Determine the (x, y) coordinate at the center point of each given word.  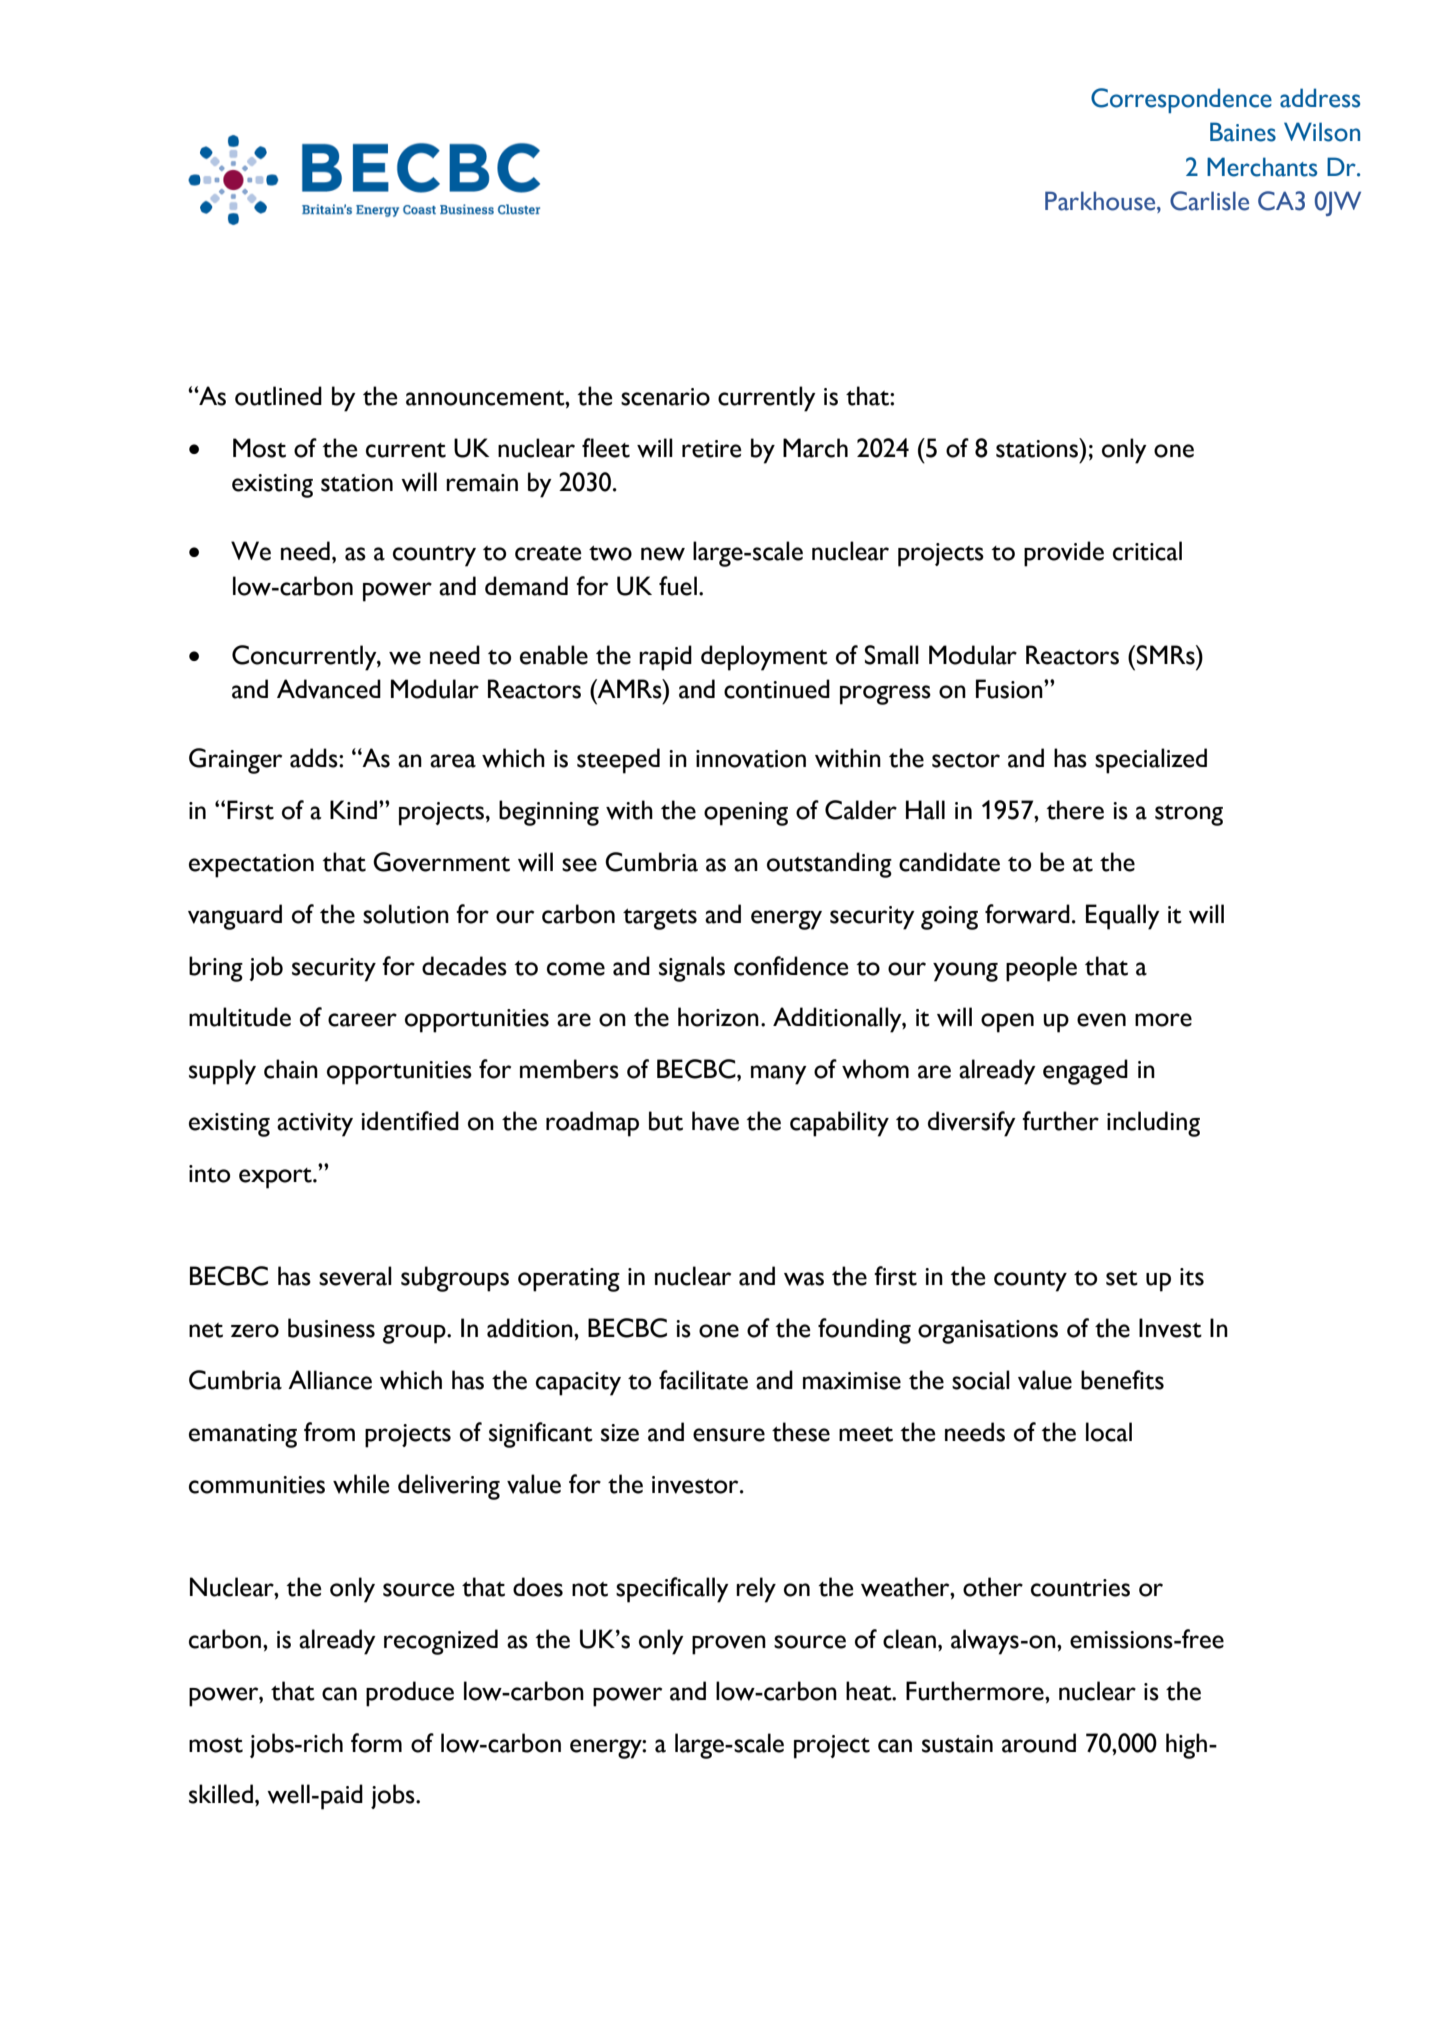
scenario (665, 397)
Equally (1123, 917)
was (804, 1279)
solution (406, 914)
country (434, 556)
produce (410, 1694)
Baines (1243, 132)
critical (1147, 551)
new (663, 554)
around (1039, 1743)
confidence (791, 966)
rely (756, 1590)
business (331, 1328)
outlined (278, 396)
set (1122, 1278)
